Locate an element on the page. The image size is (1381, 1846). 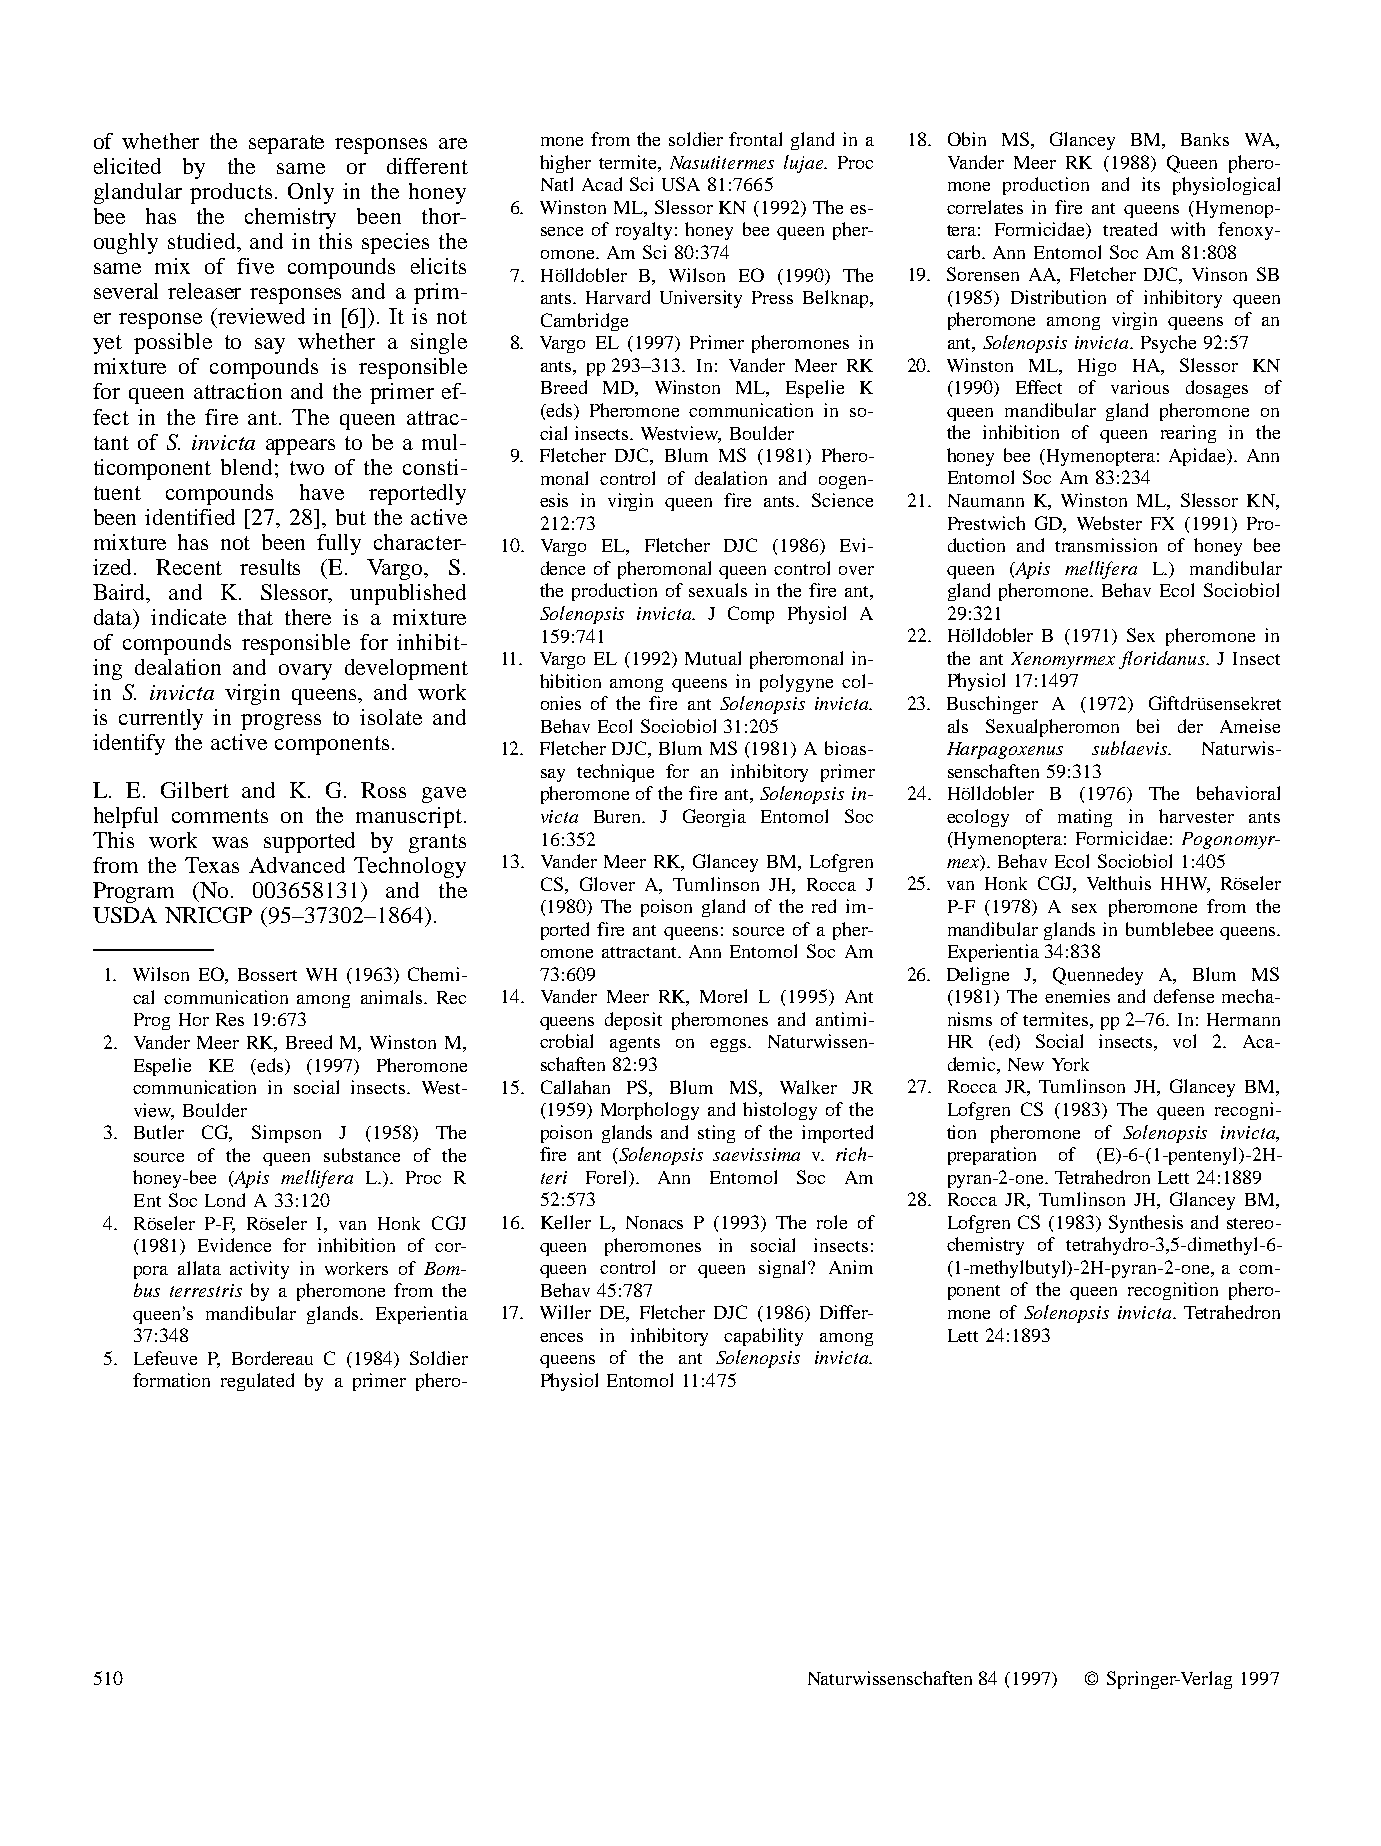
capability is located at coordinates (763, 1337).
